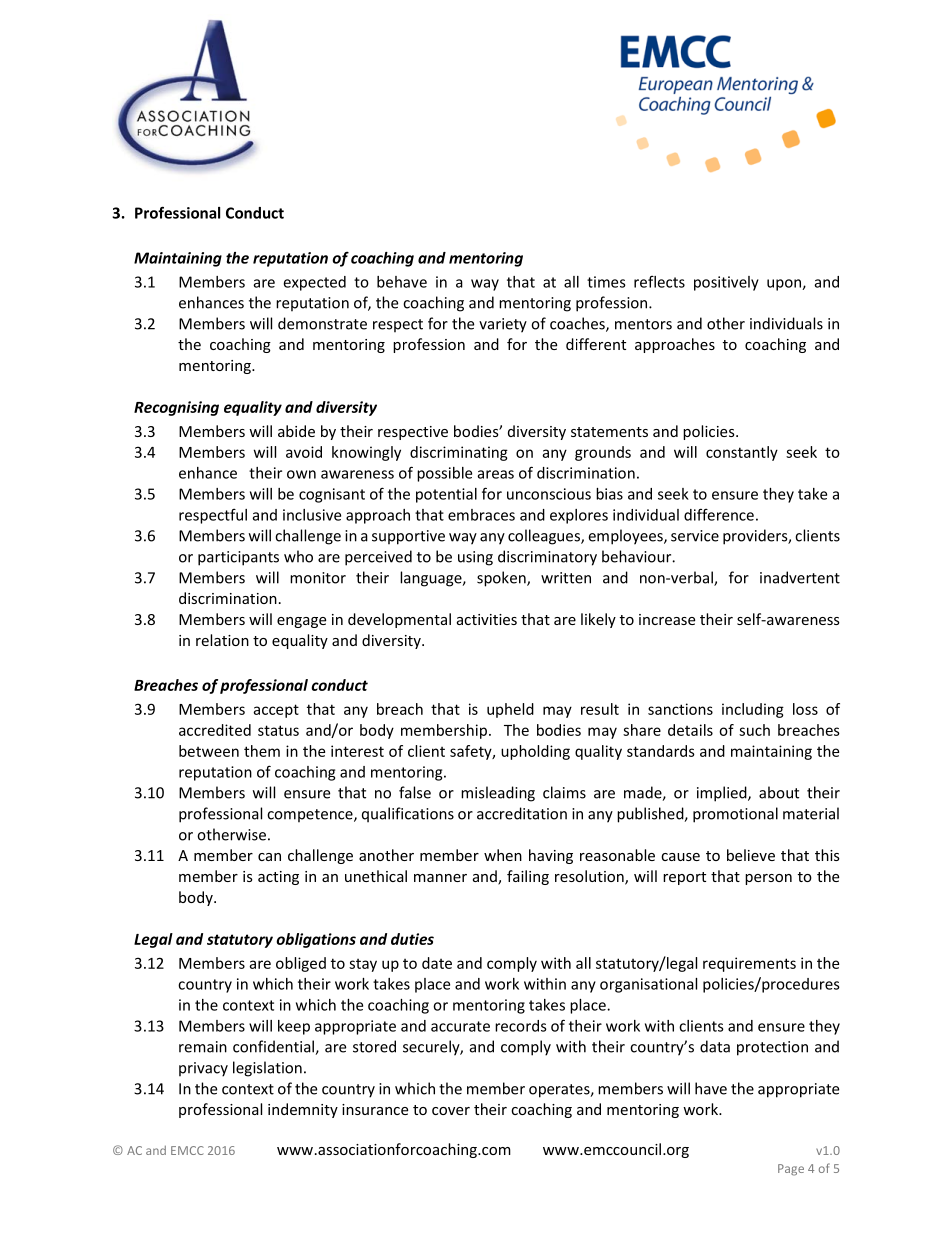  What do you see at coordinates (754, 730) in the document?
I see `such` at bounding box center [754, 730].
